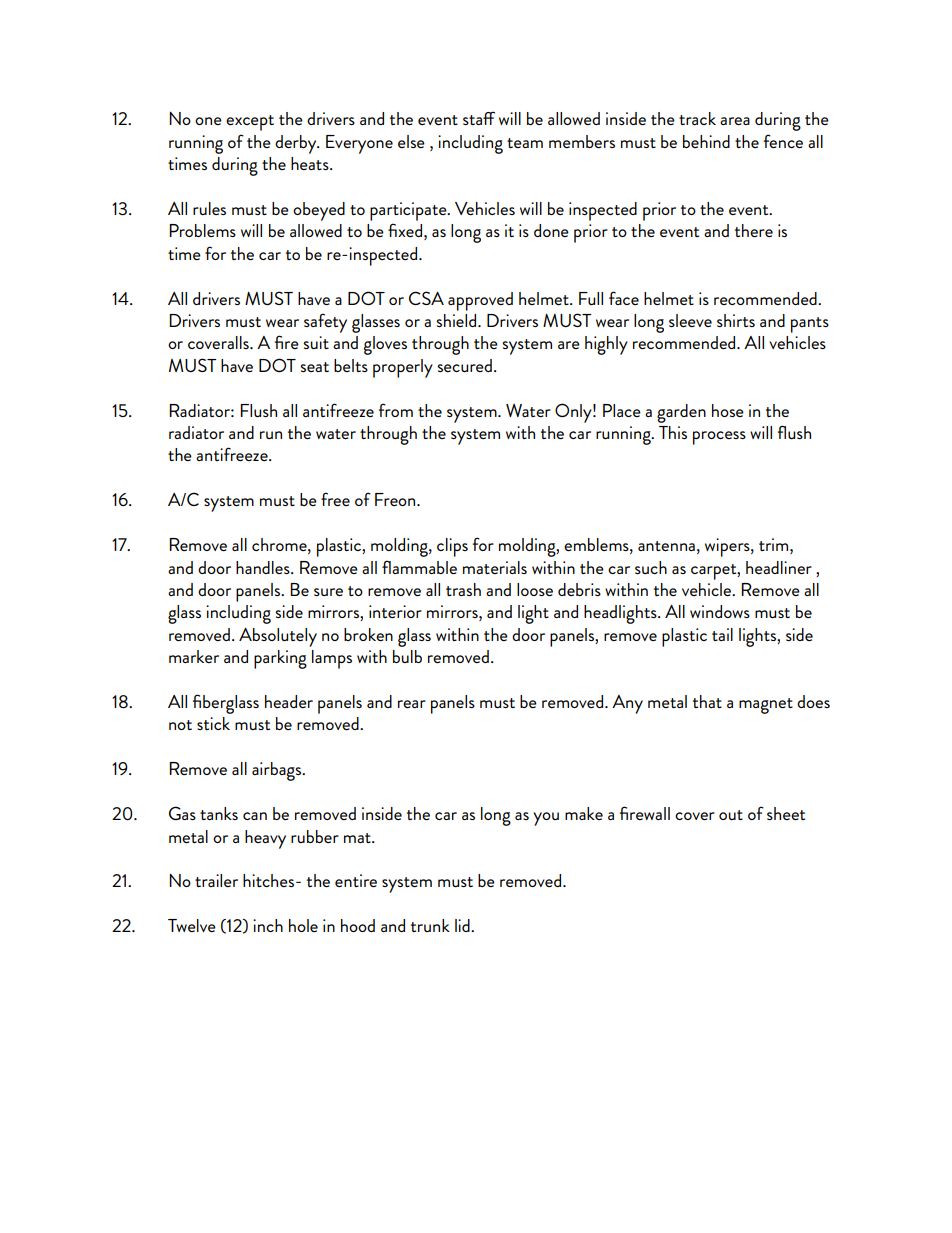 The width and height of the screenshot is (952, 1233). I want to click on team, so click(525, 143).
